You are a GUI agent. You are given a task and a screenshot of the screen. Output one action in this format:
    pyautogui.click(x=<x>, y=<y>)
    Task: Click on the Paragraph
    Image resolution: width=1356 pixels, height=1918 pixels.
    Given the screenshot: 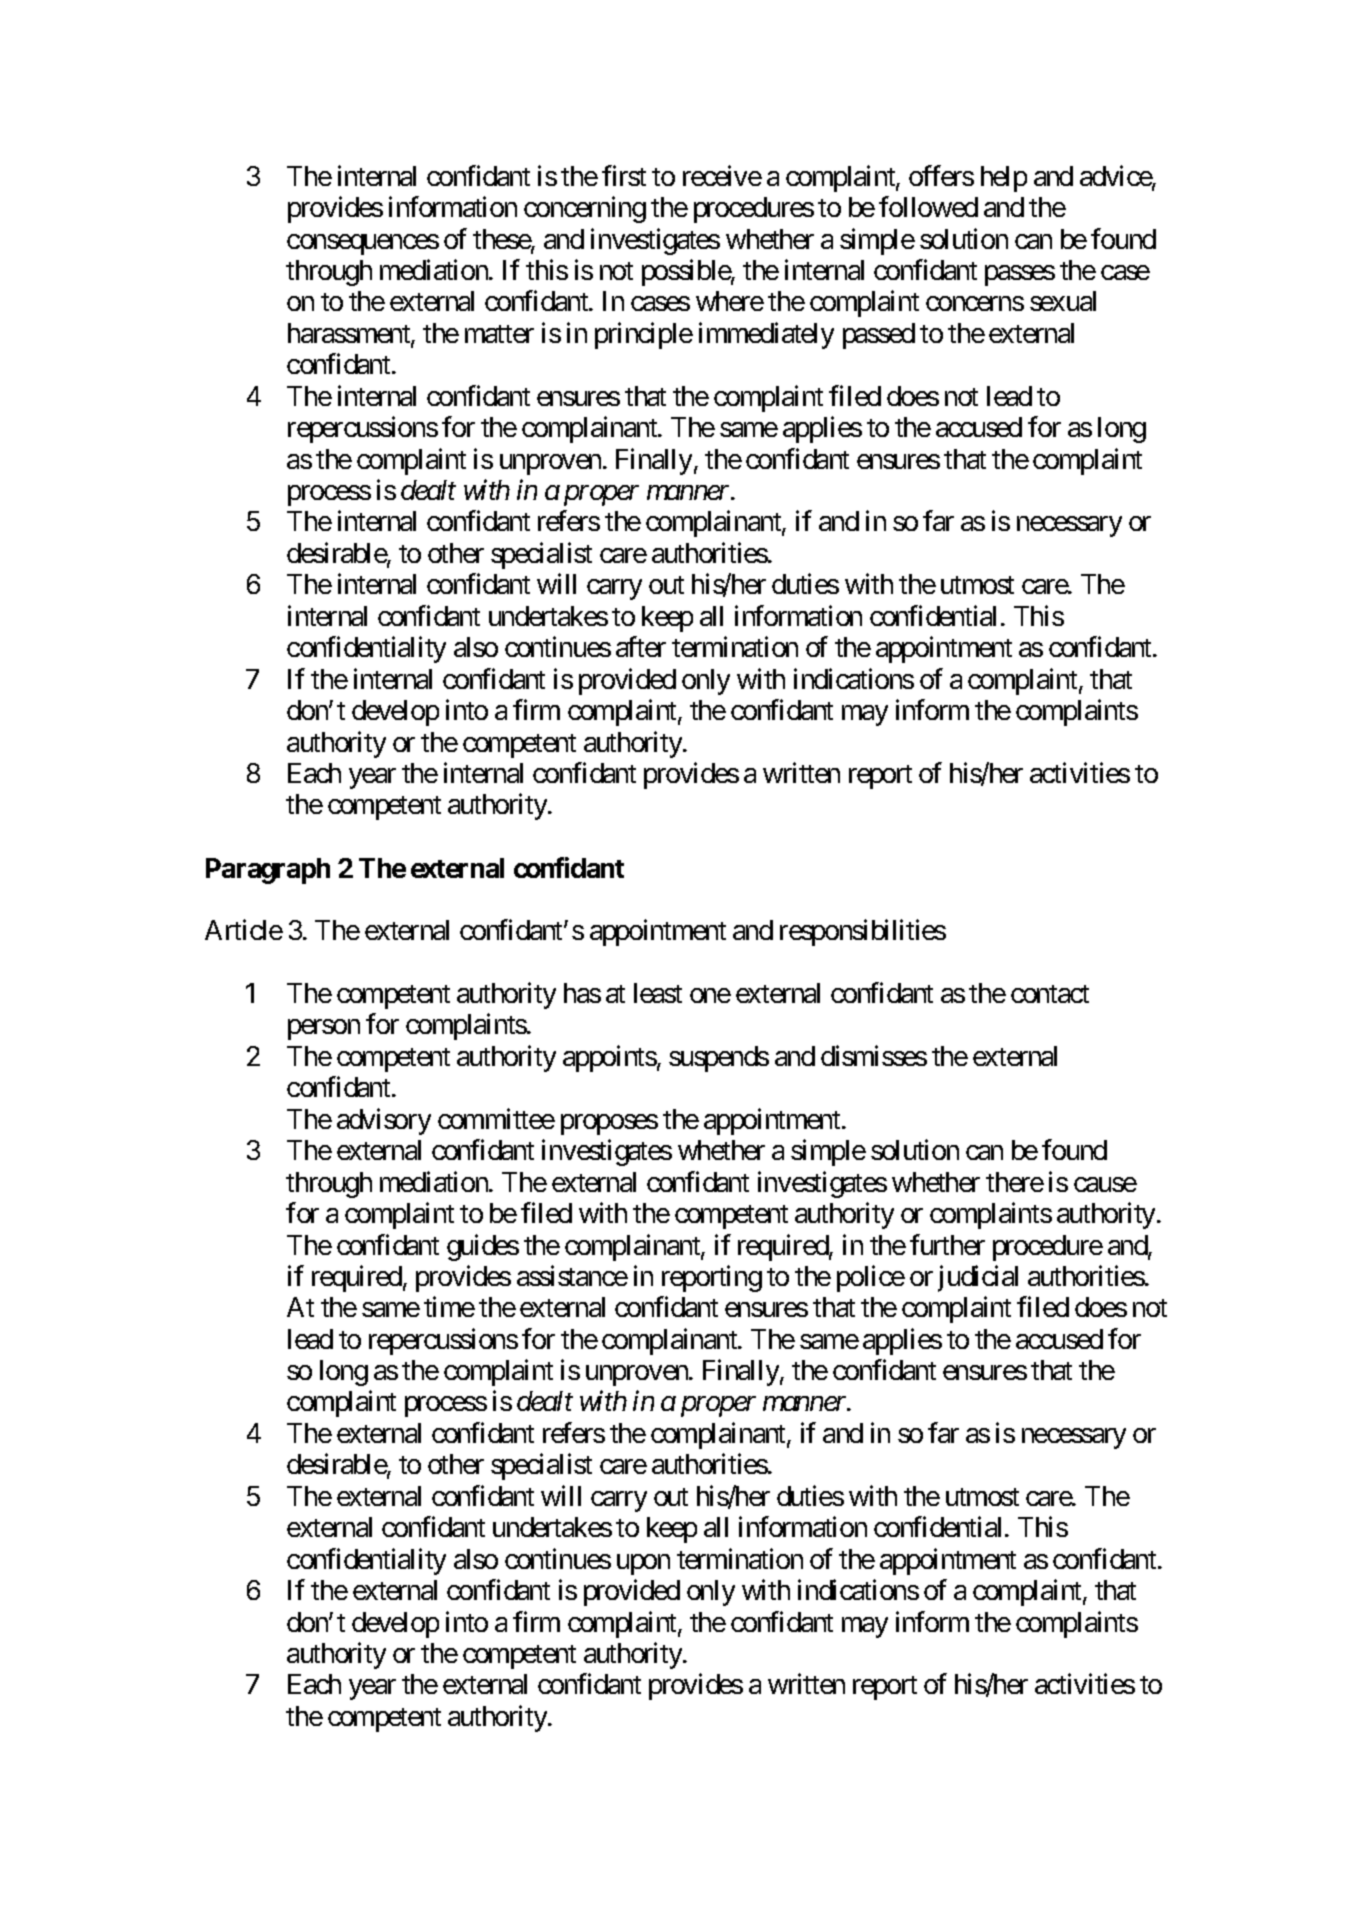 What is the action you would take?
    pyautogui.click(x=268, y=871)
